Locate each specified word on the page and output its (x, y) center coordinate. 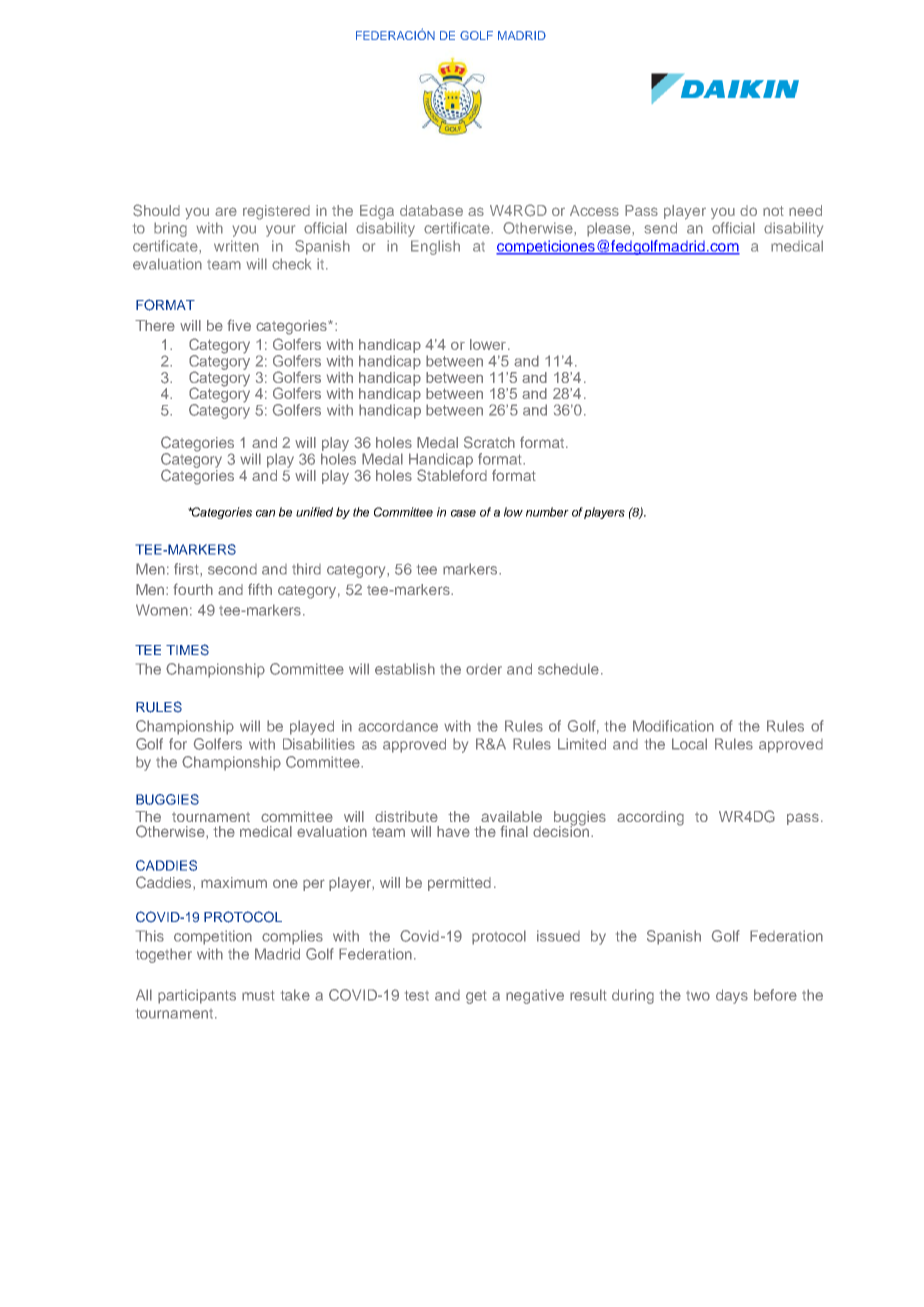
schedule (568, 669)
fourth (193, 589)
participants (197, 996)
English (435, 247)
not (773, 211)
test (417, 995)
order (484, 669)
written (236, 246)
